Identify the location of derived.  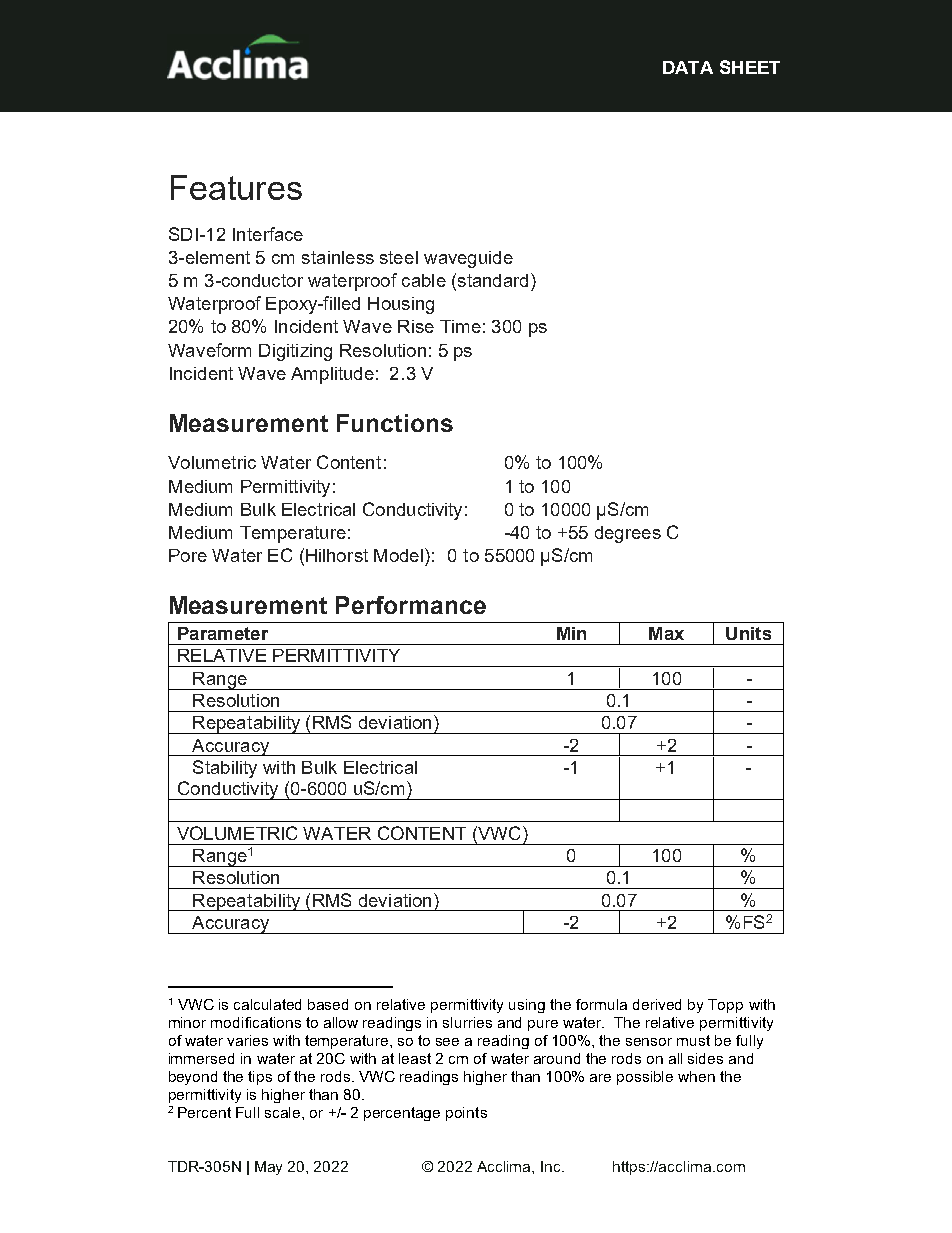
(657, 1004).
